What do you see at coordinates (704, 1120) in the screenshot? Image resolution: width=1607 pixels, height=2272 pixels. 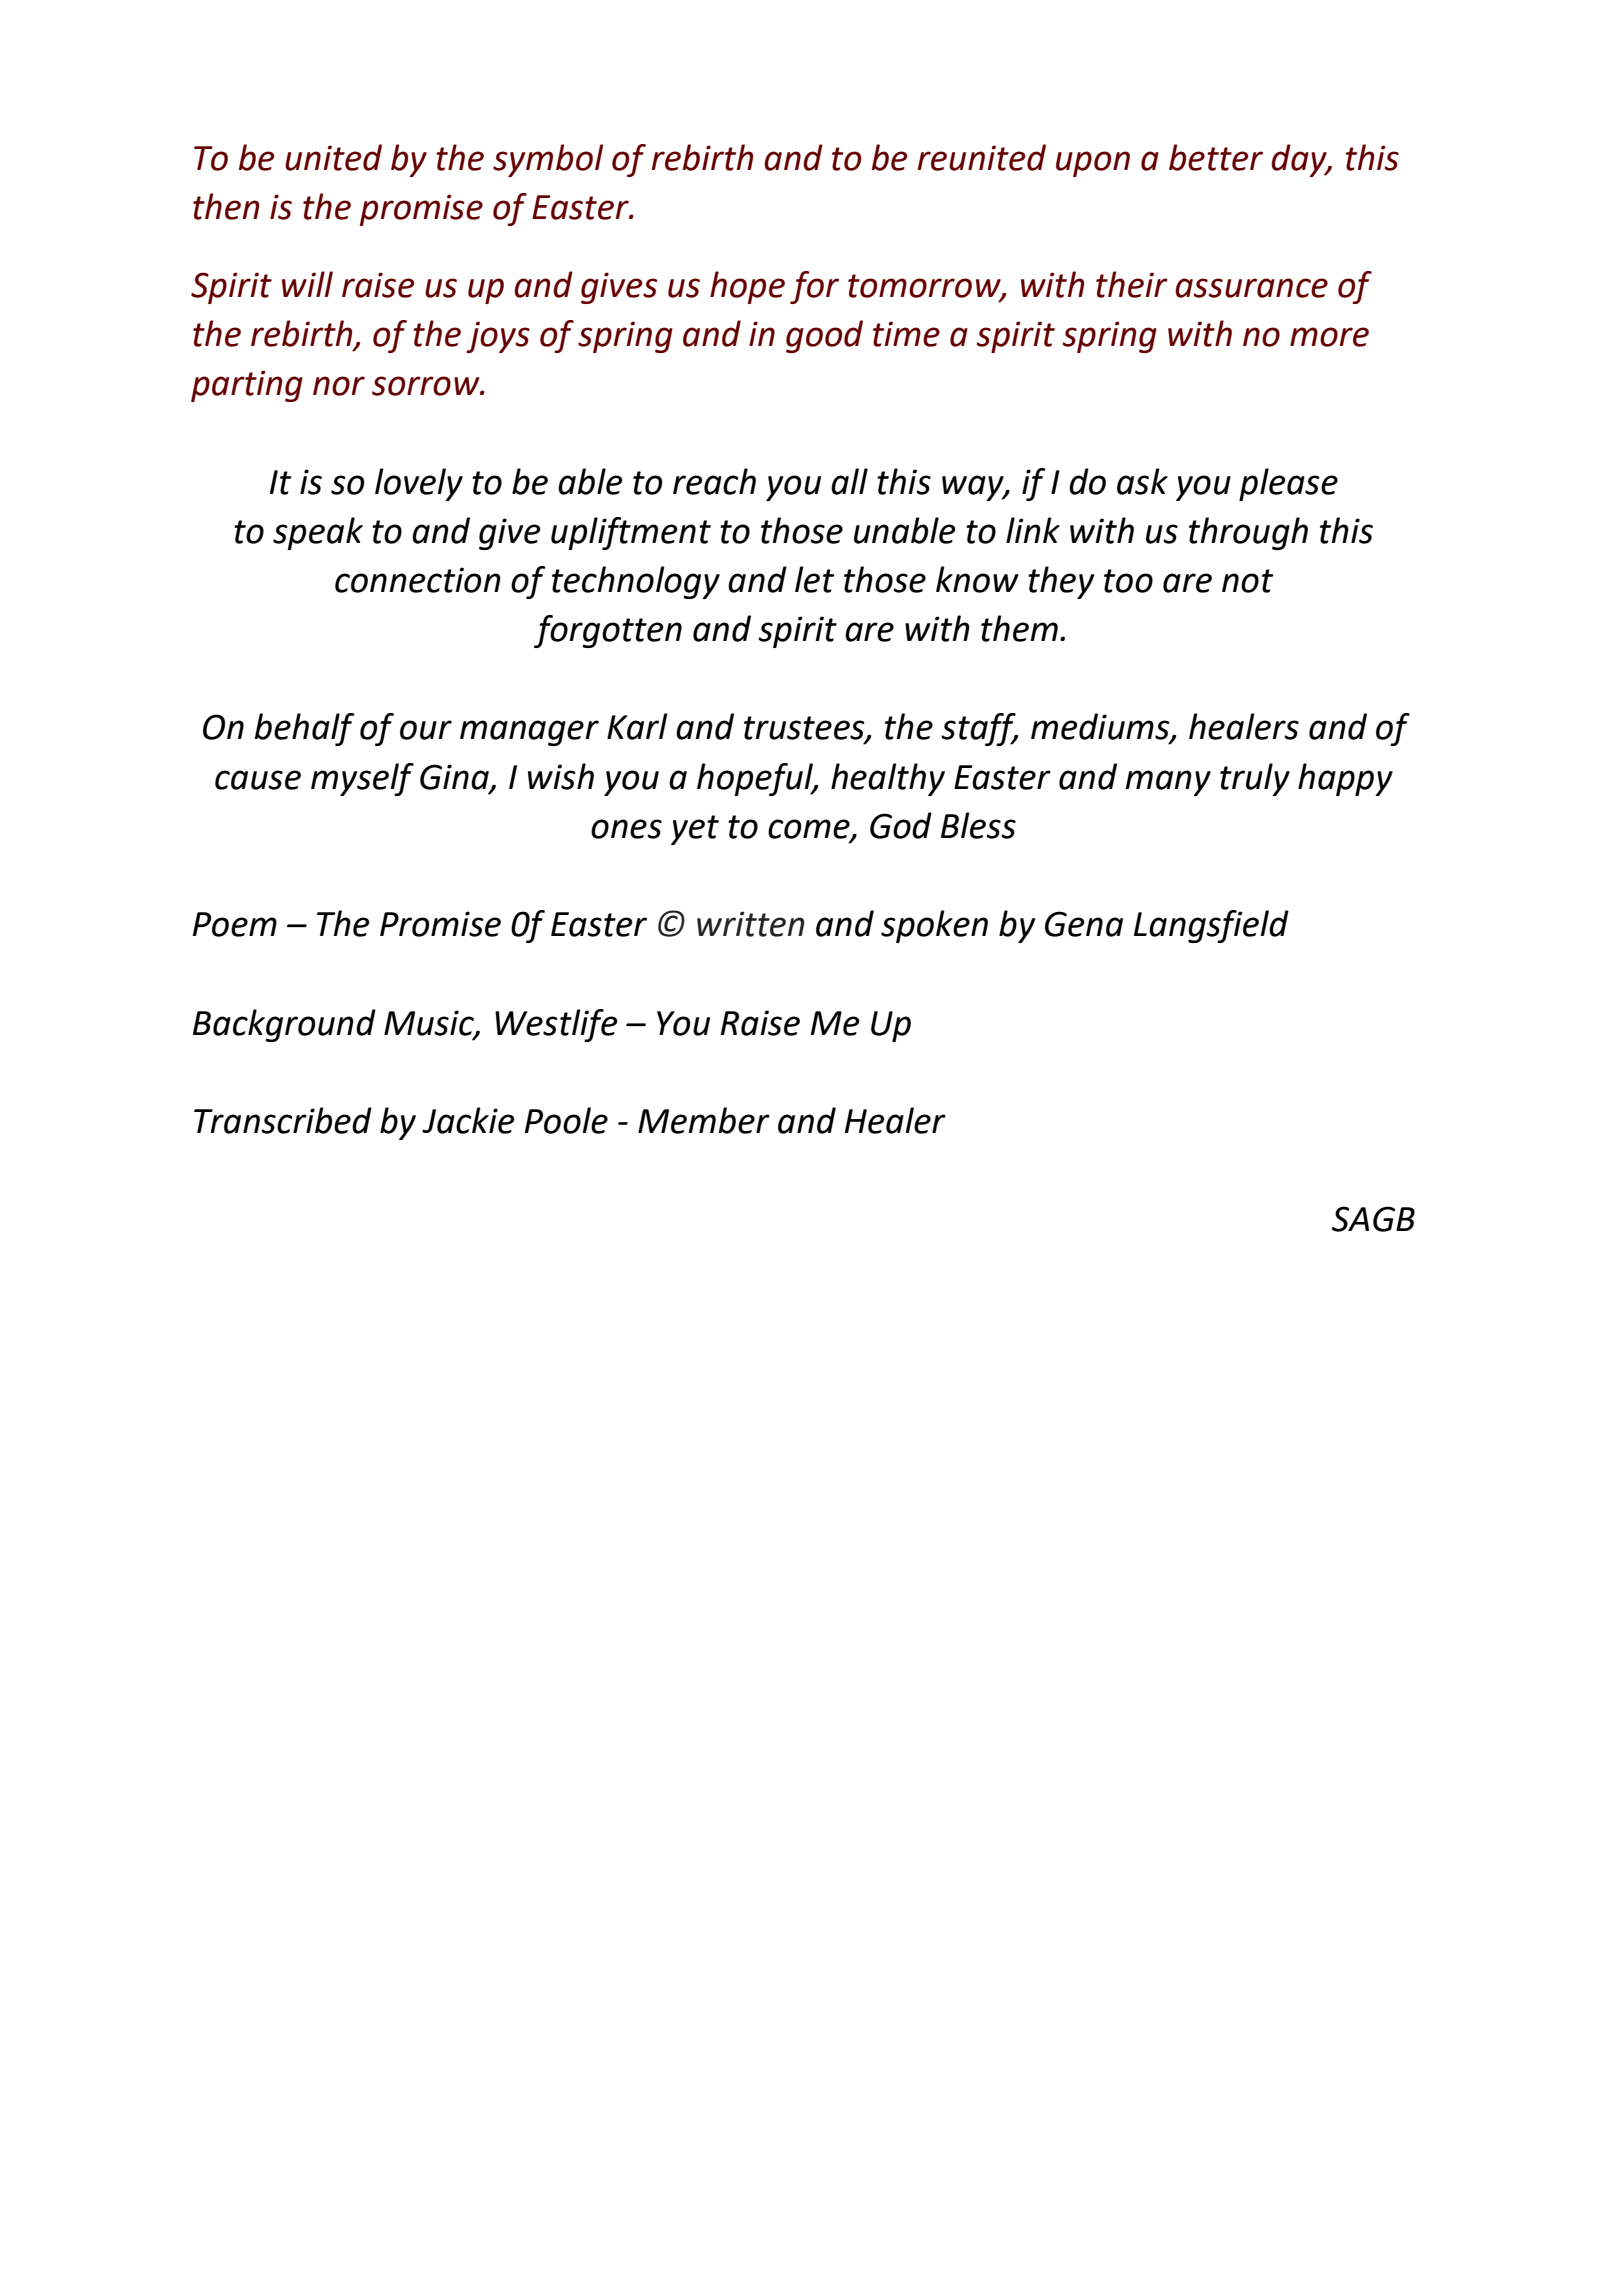 I see `Member` at bounding box center [704, 1120].
